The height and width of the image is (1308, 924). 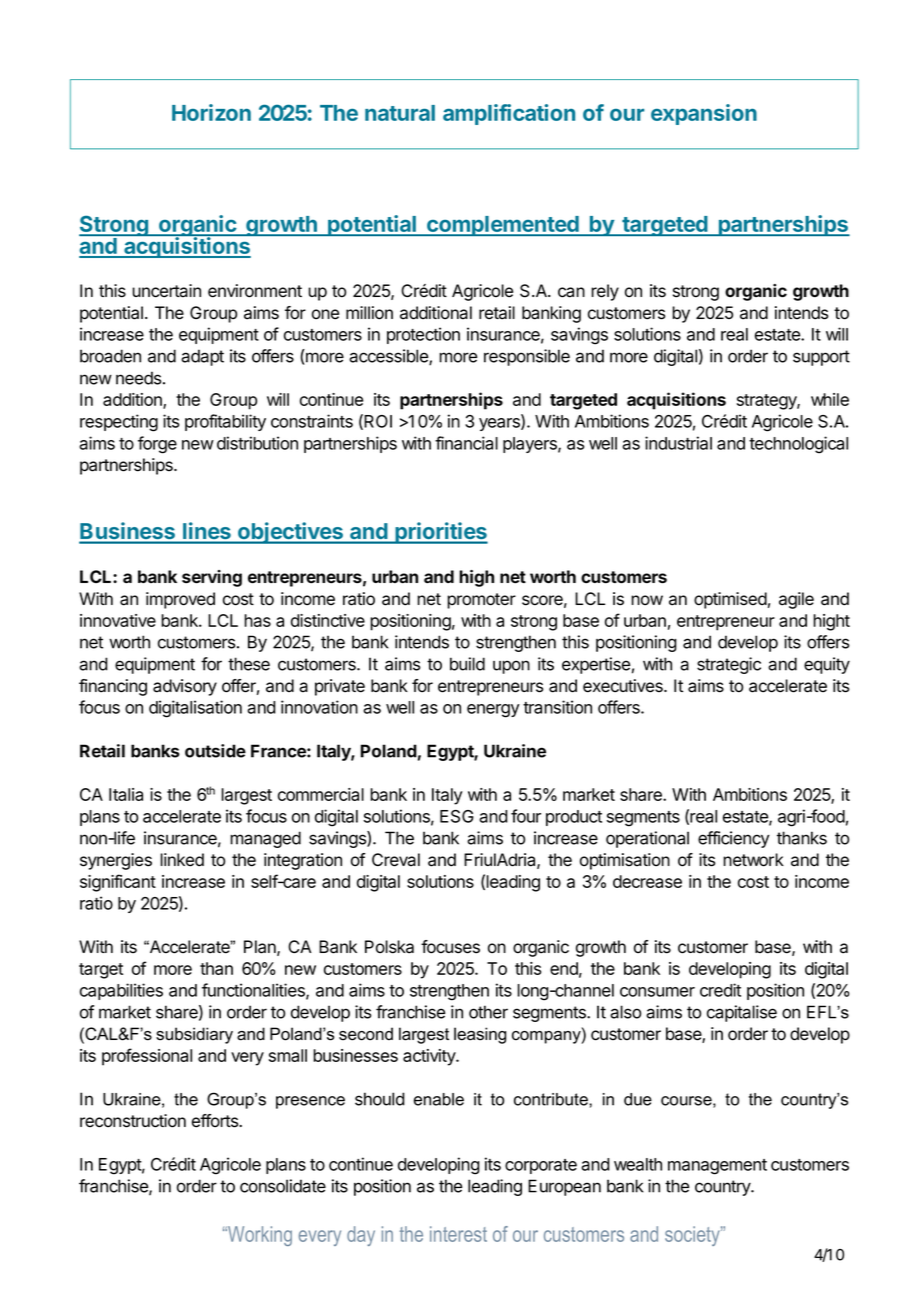 What do you see at coordinates (166, 291) in the image?
I see `uncertain` at bounding box center [166, 291].
